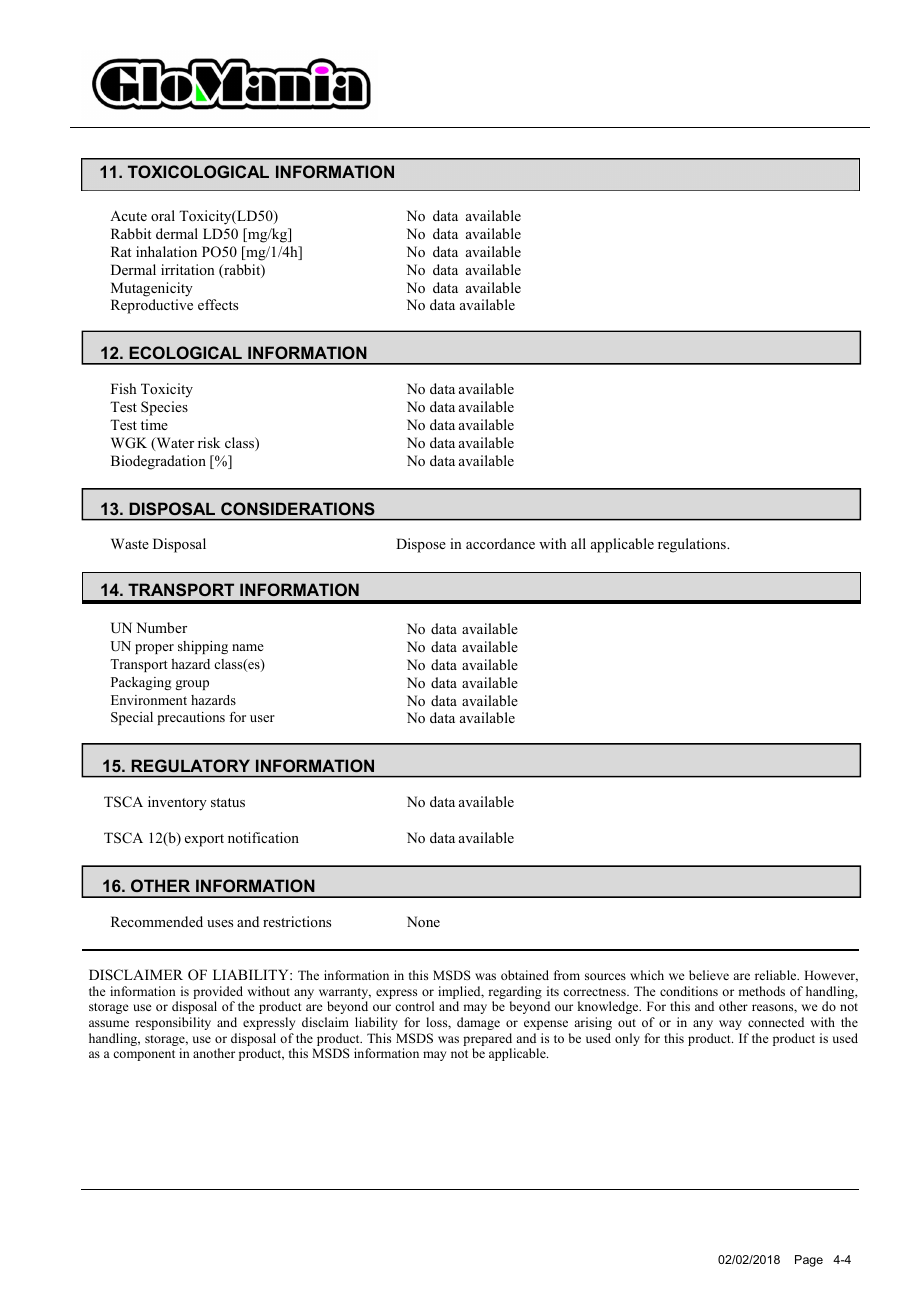  What do you see at coordinates (578, 543) in the screenshot?
I see `all` at bounding box center [578, 543].
